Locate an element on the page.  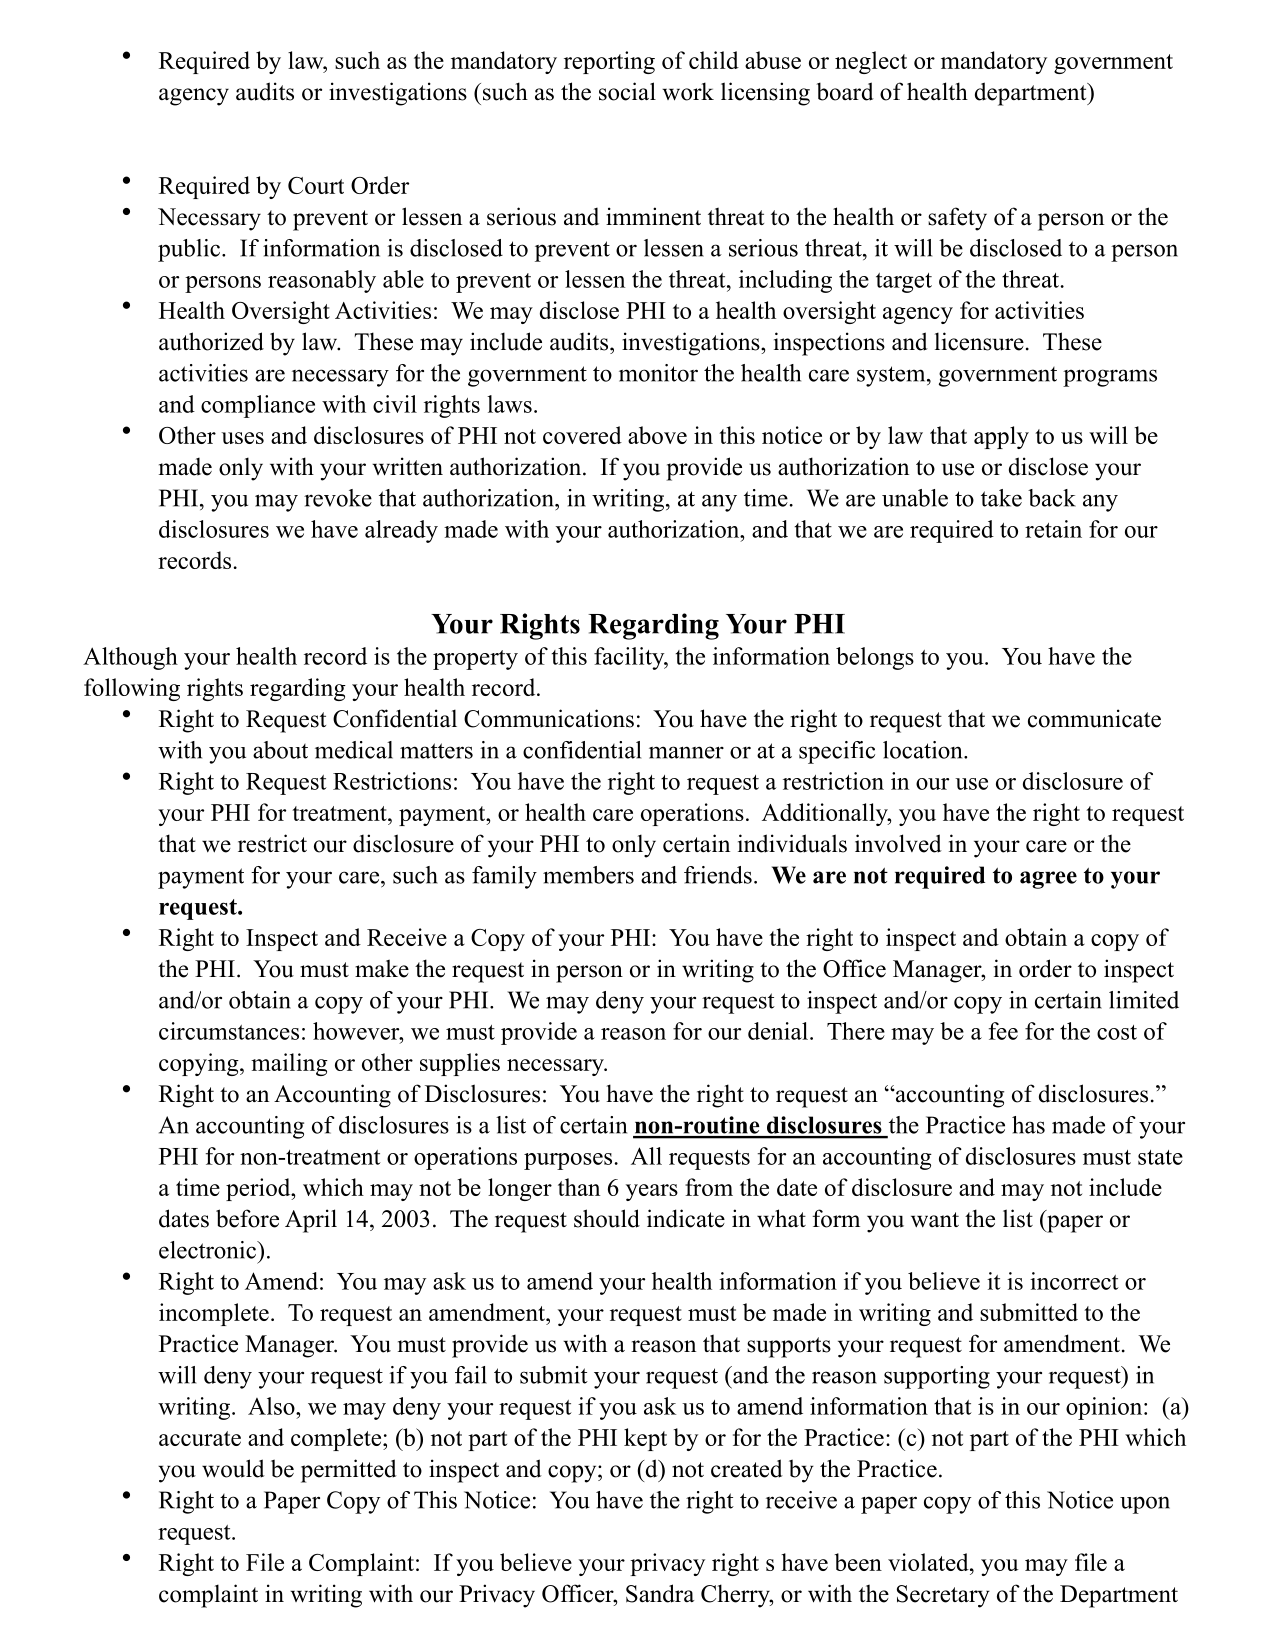
social is located at coordinates (627, 91).
